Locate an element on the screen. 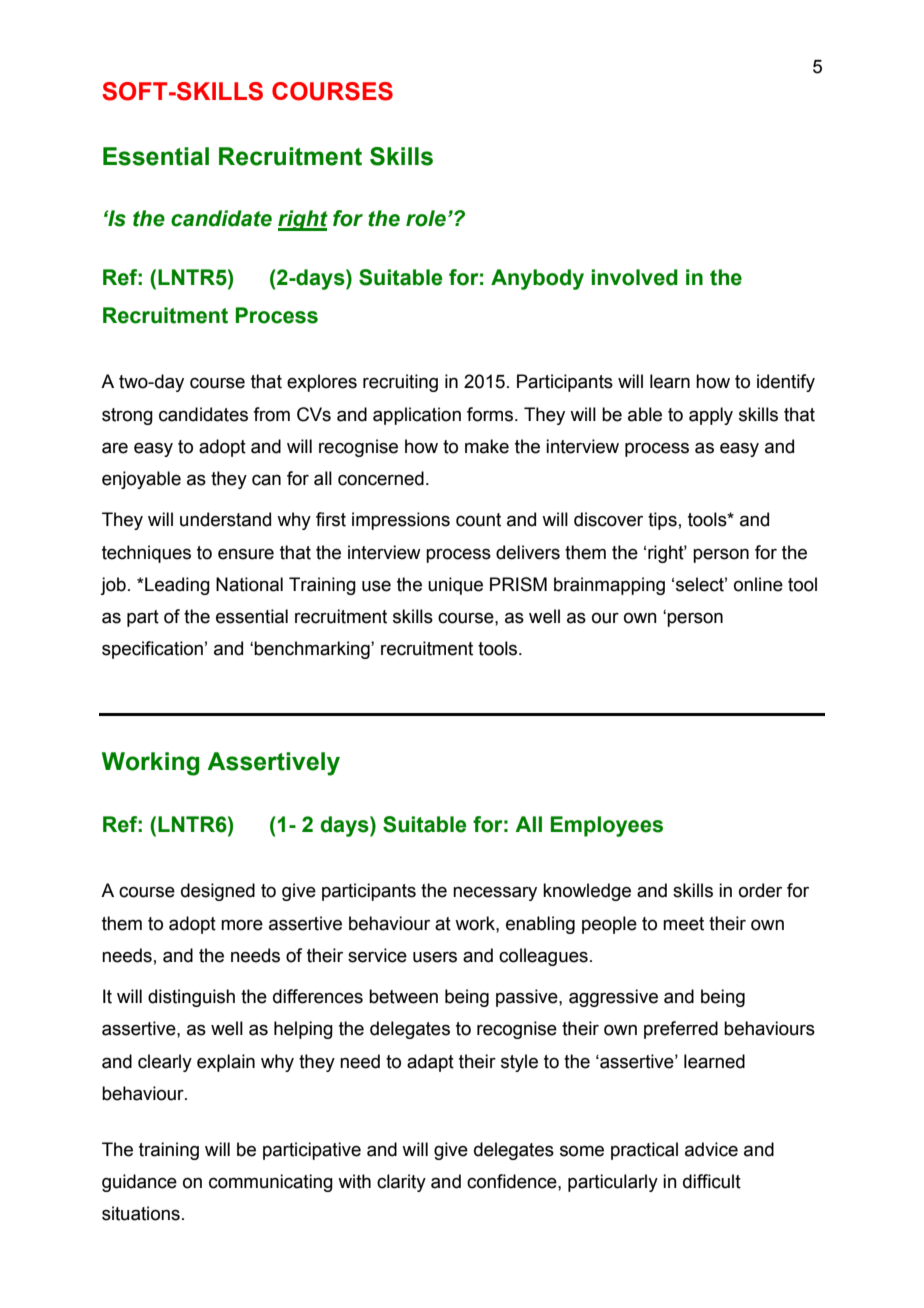 Image resolution: width=924 pixels, height=1308 pixels. apply is located at coordinates (711, 416).
